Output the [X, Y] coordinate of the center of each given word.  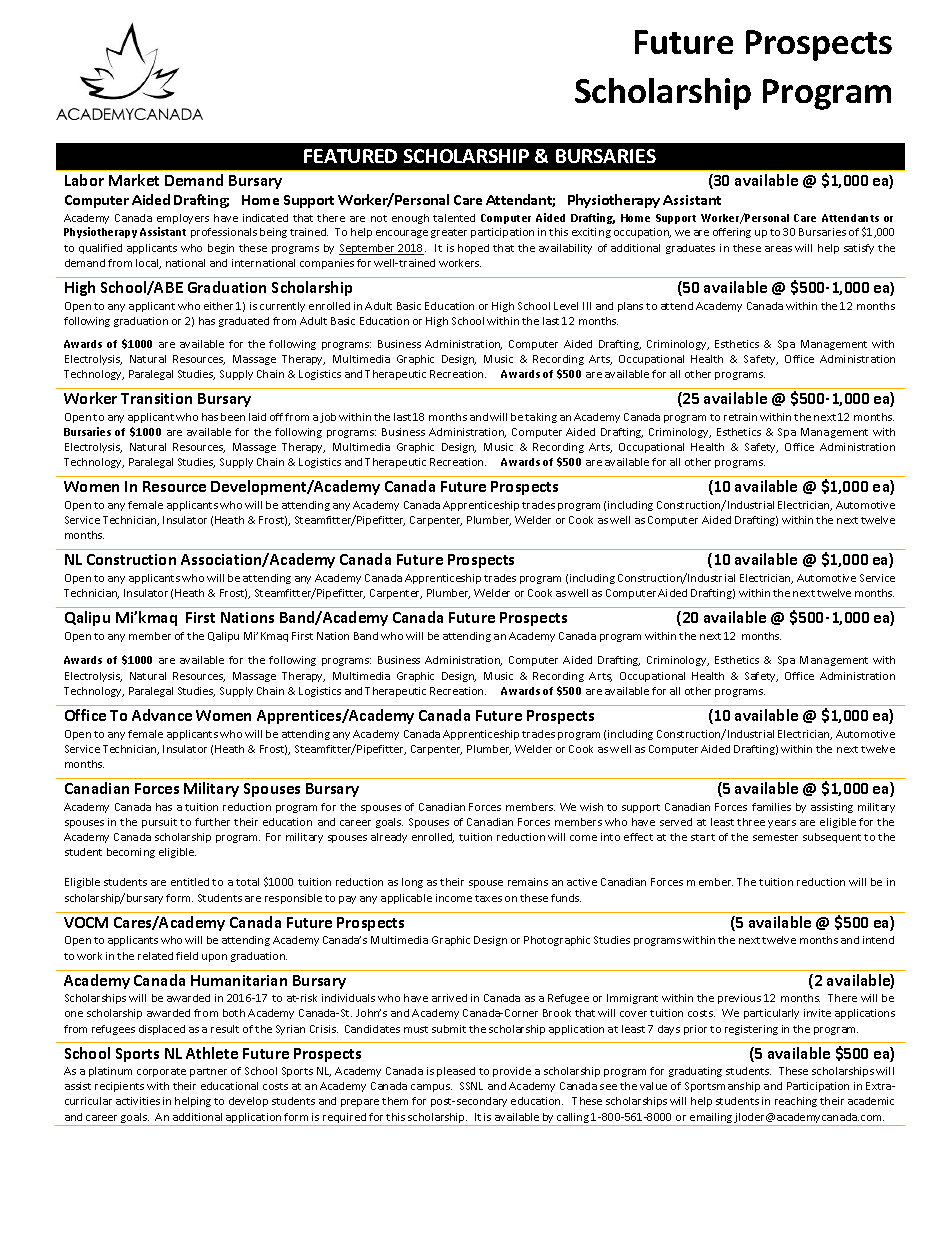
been [233, 417]
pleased [456, 1072]
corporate [161, 1072]
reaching [796, 1102]
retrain [740, 417]
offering [732, 233]
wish [591, 807]
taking [541, 418]
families [771, 807]
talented [454, 218]
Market [134, 180]
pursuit [159, 823]
